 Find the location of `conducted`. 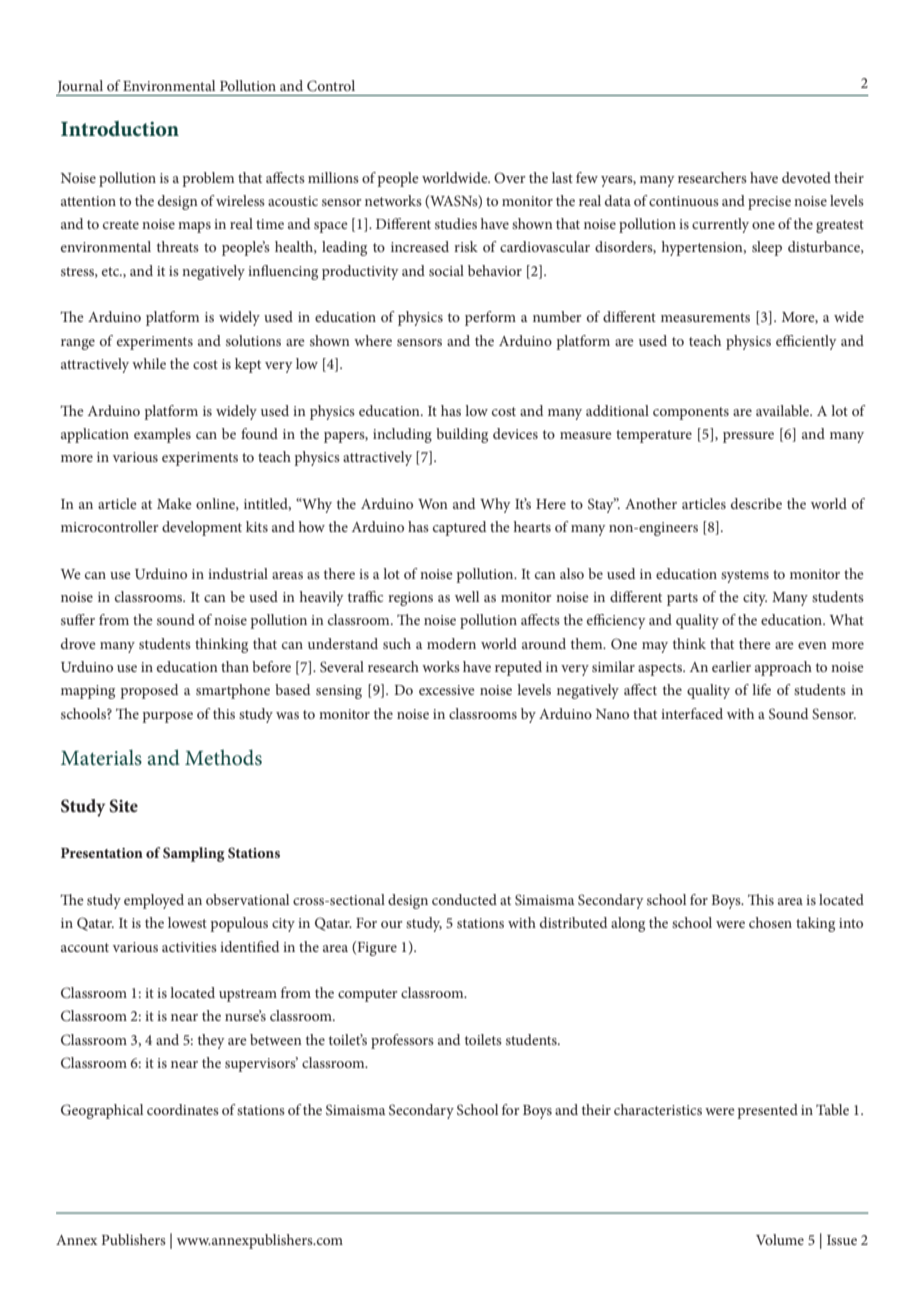

conducted is located at coordinates (464, 899).
